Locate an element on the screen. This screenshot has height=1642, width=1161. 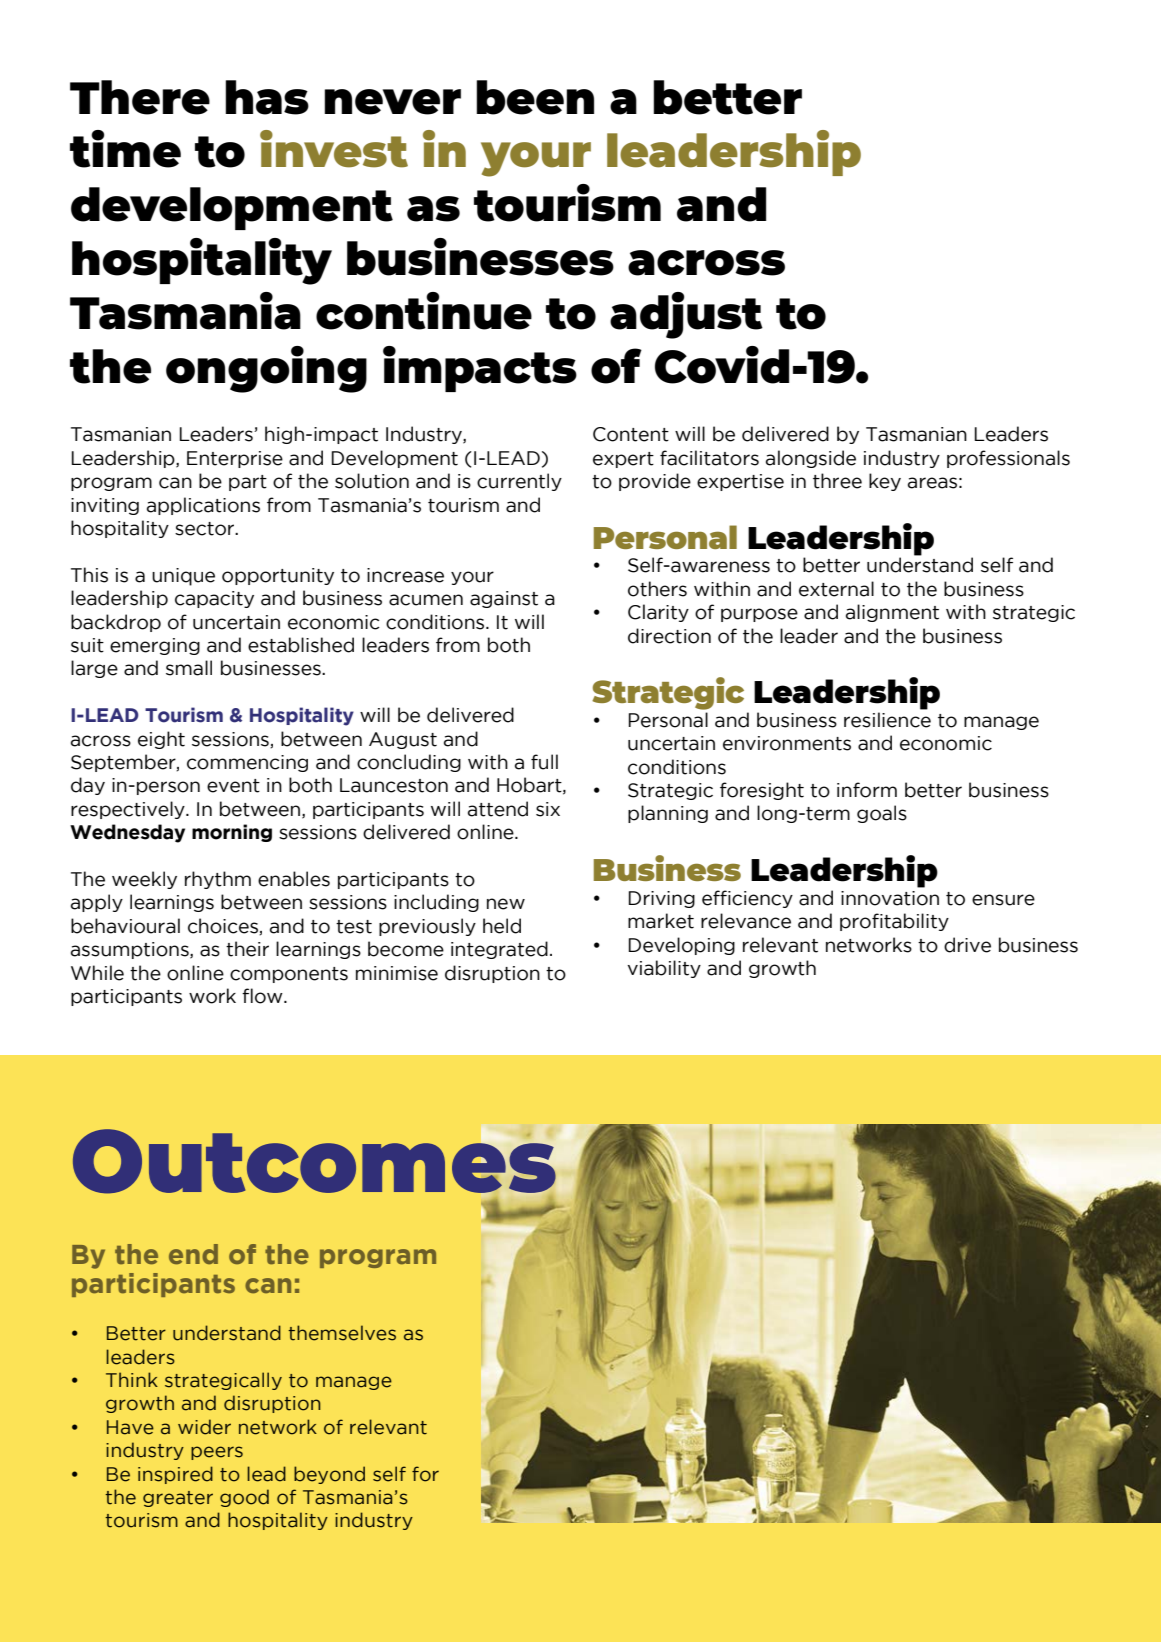
time is located at coordinates (125, 149).
